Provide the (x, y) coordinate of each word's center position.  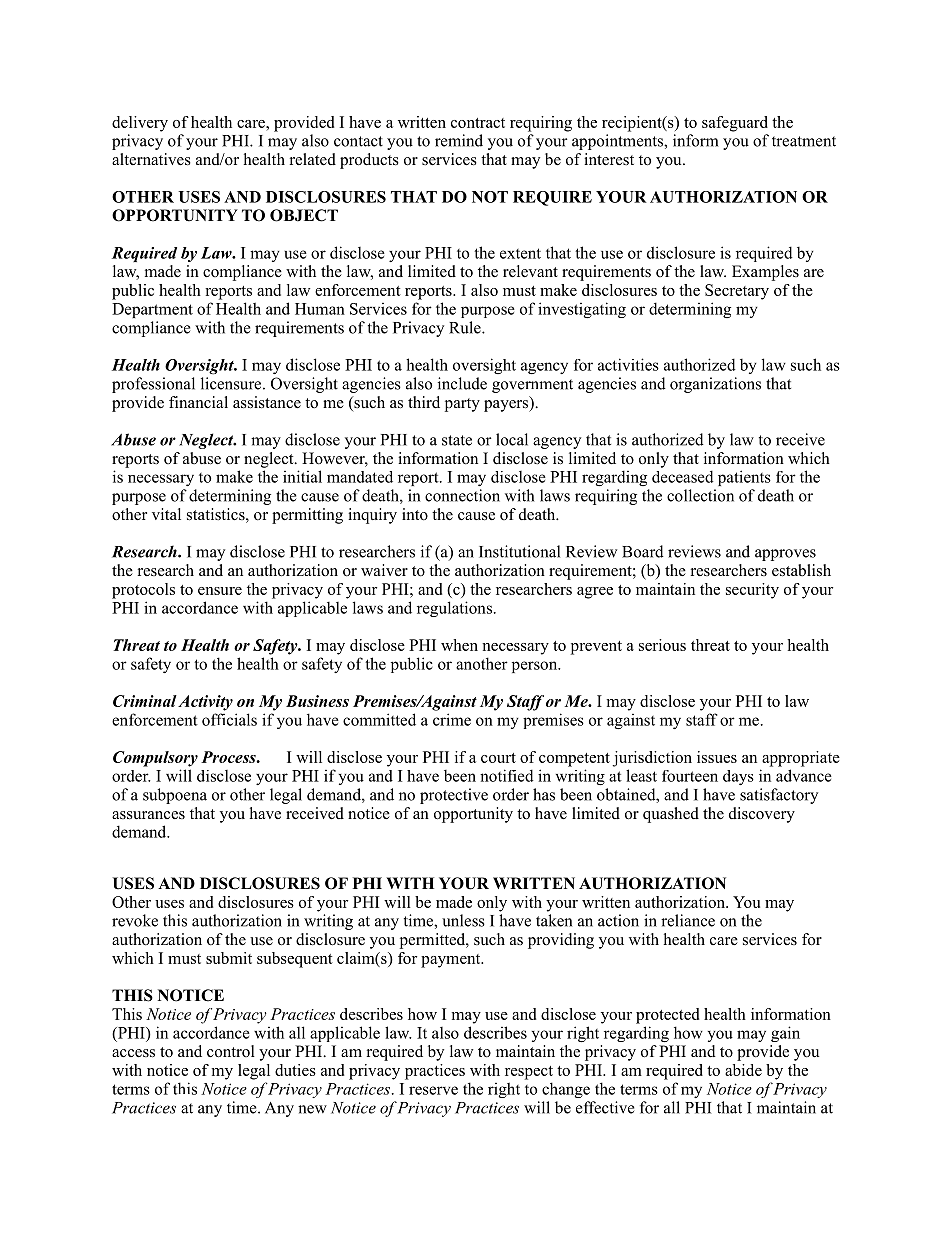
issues (717, 757)
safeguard (735, 124)
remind (459, 140)
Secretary (737, 292)
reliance (688, 920)
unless (463, 920)
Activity (205, 703)
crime (452, 719)
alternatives (151, 159)
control (231, 1051)
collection (700, 495)
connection (462, 495)
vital (166, 514)
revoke (135, 920)
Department (152, 310)
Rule (466, 327)
